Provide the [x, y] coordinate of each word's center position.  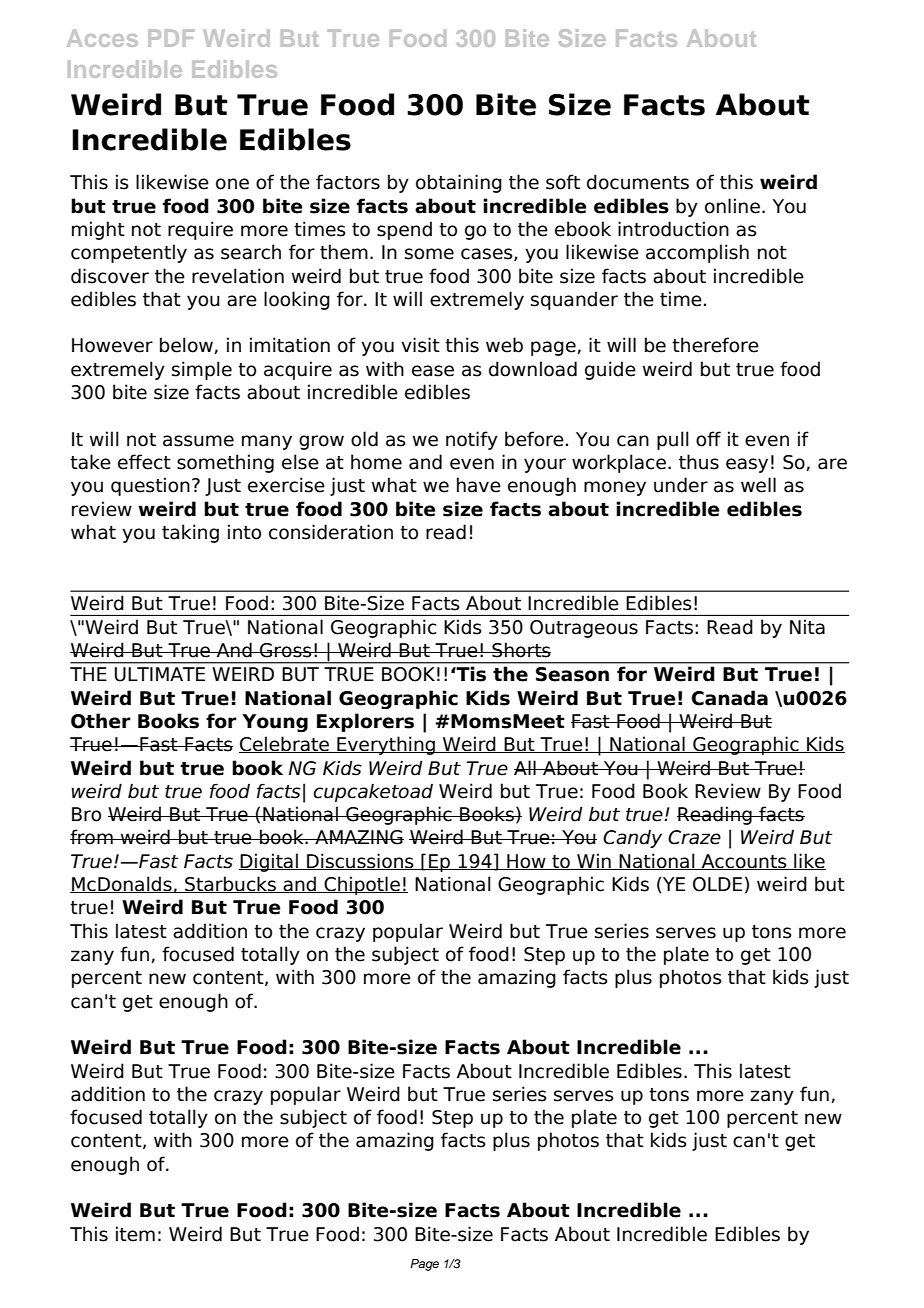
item [135, 1234]
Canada [730, 698]
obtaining [459, 183]
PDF [171, 38]
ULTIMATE [160, 674]
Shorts [520, 650]
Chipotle [362, 885]
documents [638, 182]
